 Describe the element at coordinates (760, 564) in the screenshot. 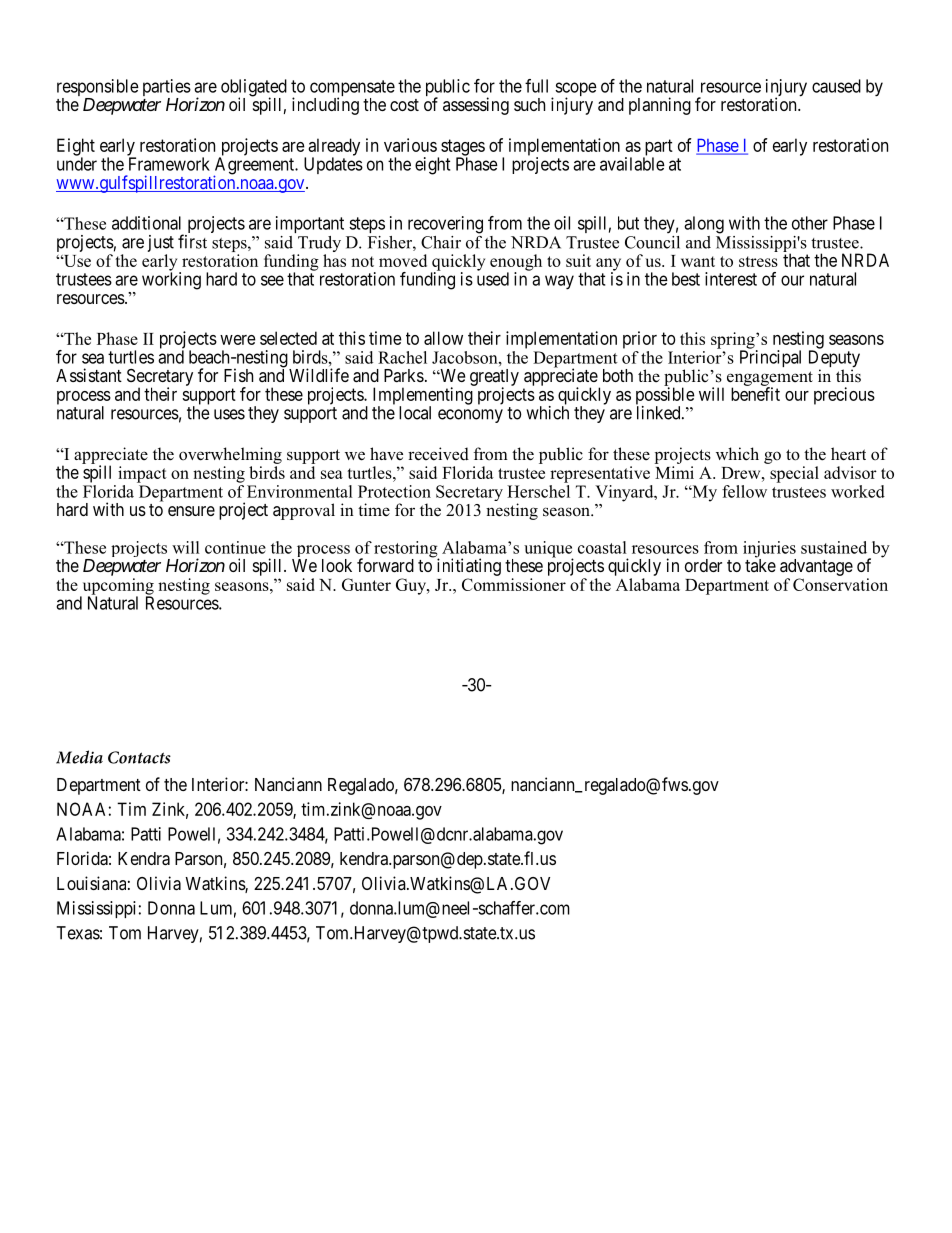

I see `take` at that location.
